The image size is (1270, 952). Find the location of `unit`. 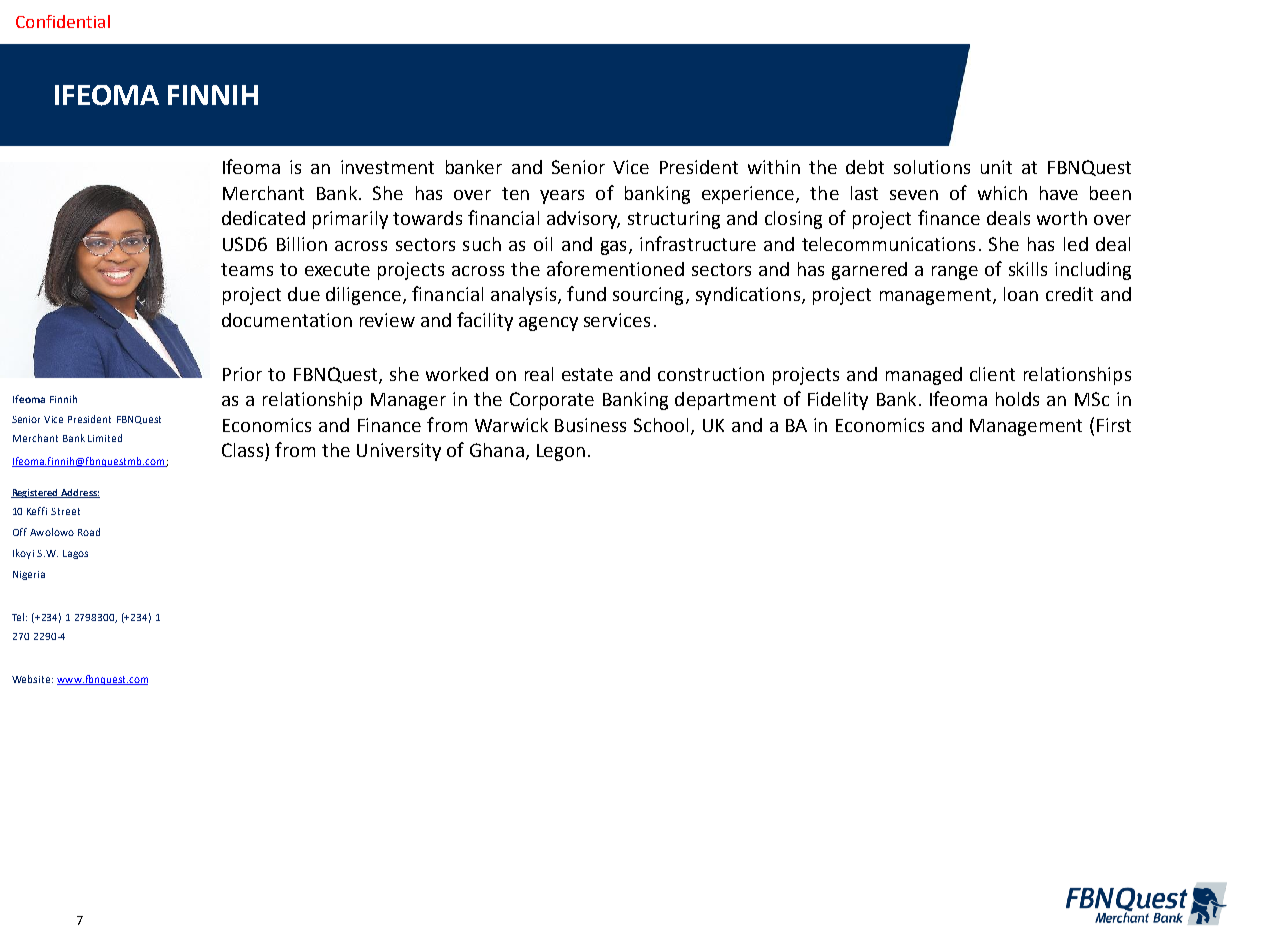

unit is located at coordinates (996, 167).
